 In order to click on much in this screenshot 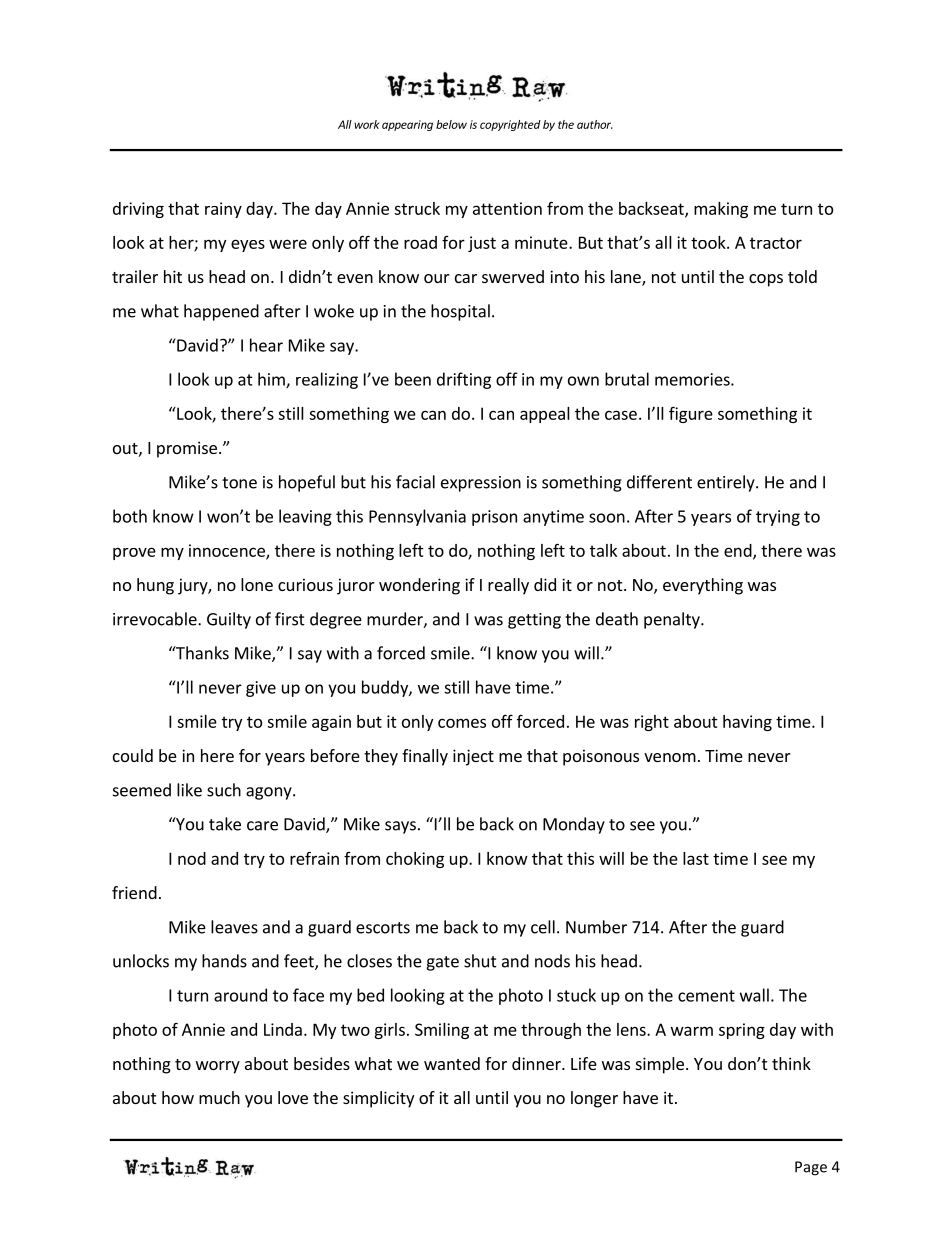, I will do `click(219, 1097)`.
